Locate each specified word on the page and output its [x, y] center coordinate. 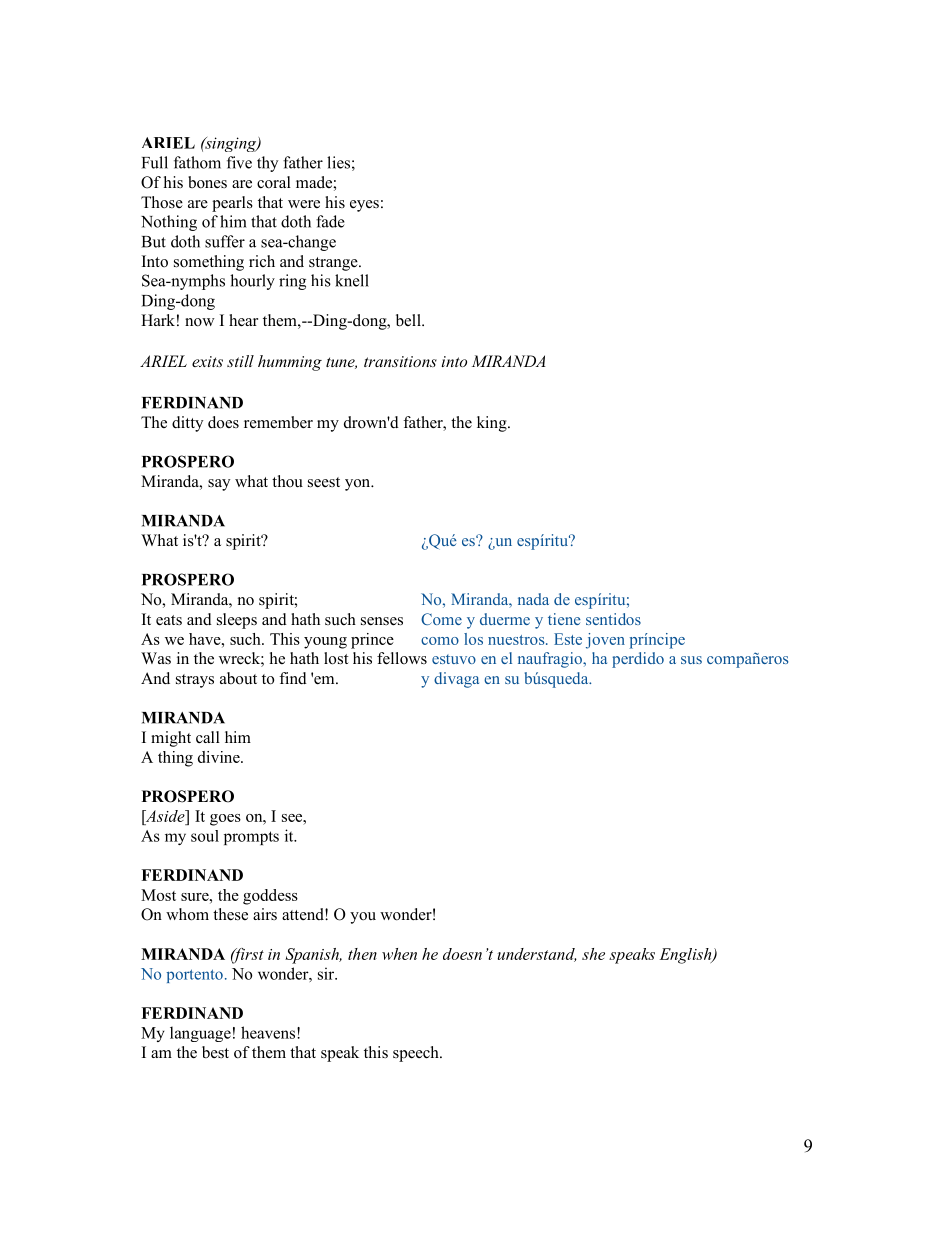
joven [605, 641]
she [593, 954]
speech [417, 1054]
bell [409, 320]
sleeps [237, 621]
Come [441, 619]
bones [207, 182]
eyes [364, 206]
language [200, 1034]
